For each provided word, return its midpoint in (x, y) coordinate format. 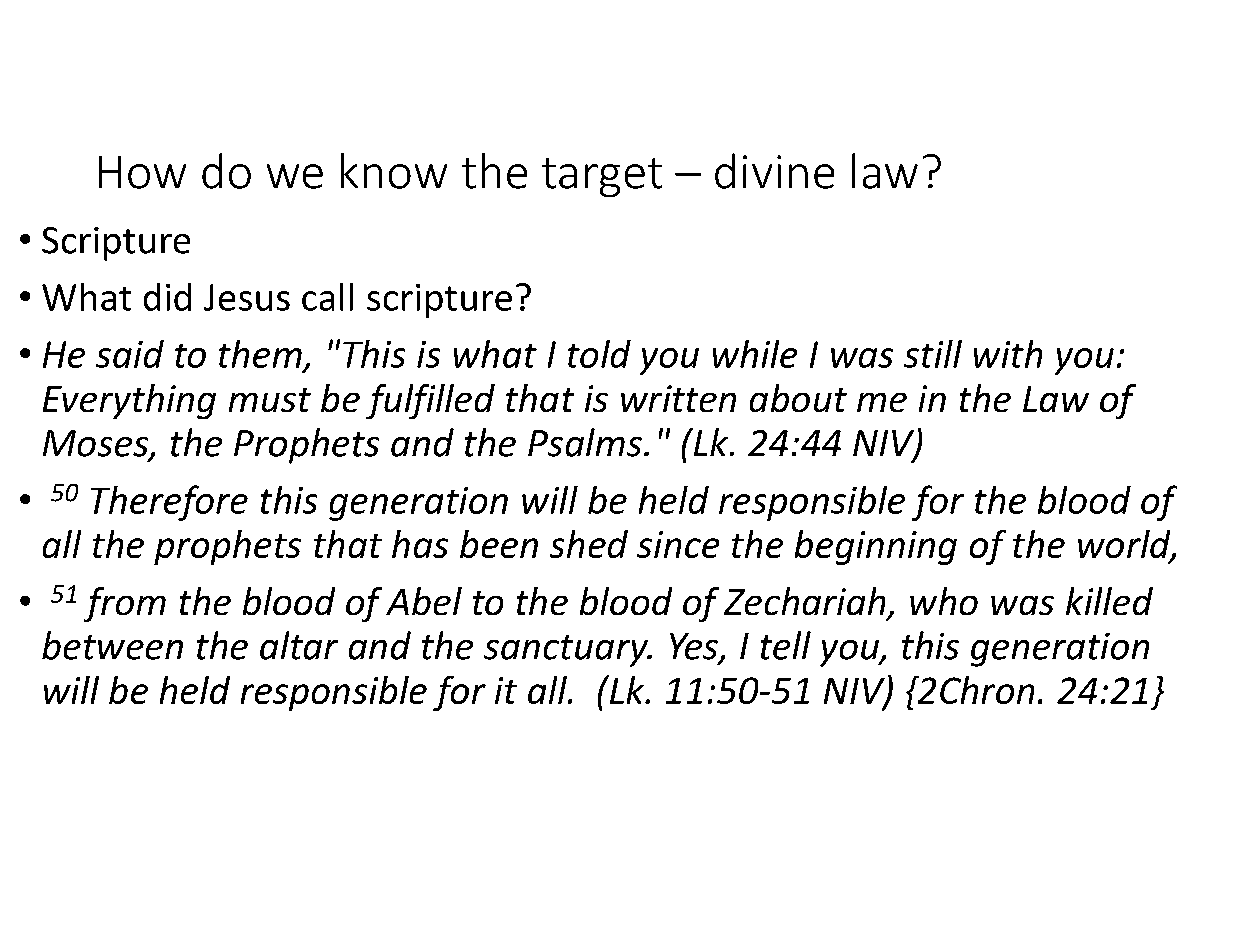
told (599, 354)
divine (774, 171)
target (602, 177)
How (142, 172)
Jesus (247, 297)
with (1008, 354)
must (270, 400)
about (798, 398)
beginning (876, 547)
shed (589, 544)
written (678, 398)
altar (299, 645)
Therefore (169, 503)
